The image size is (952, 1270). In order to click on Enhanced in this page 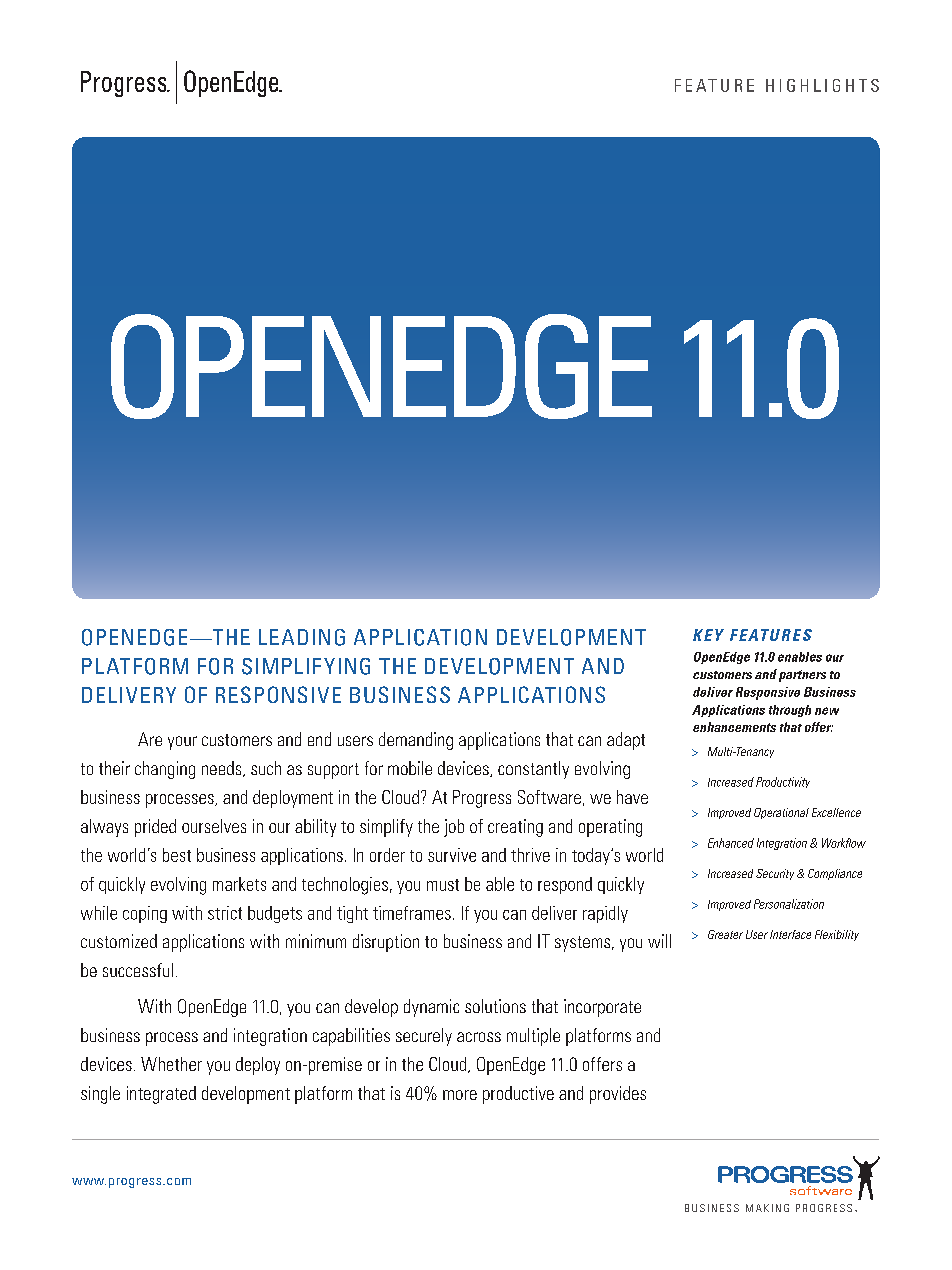, I will do `click(731, 843)`.
